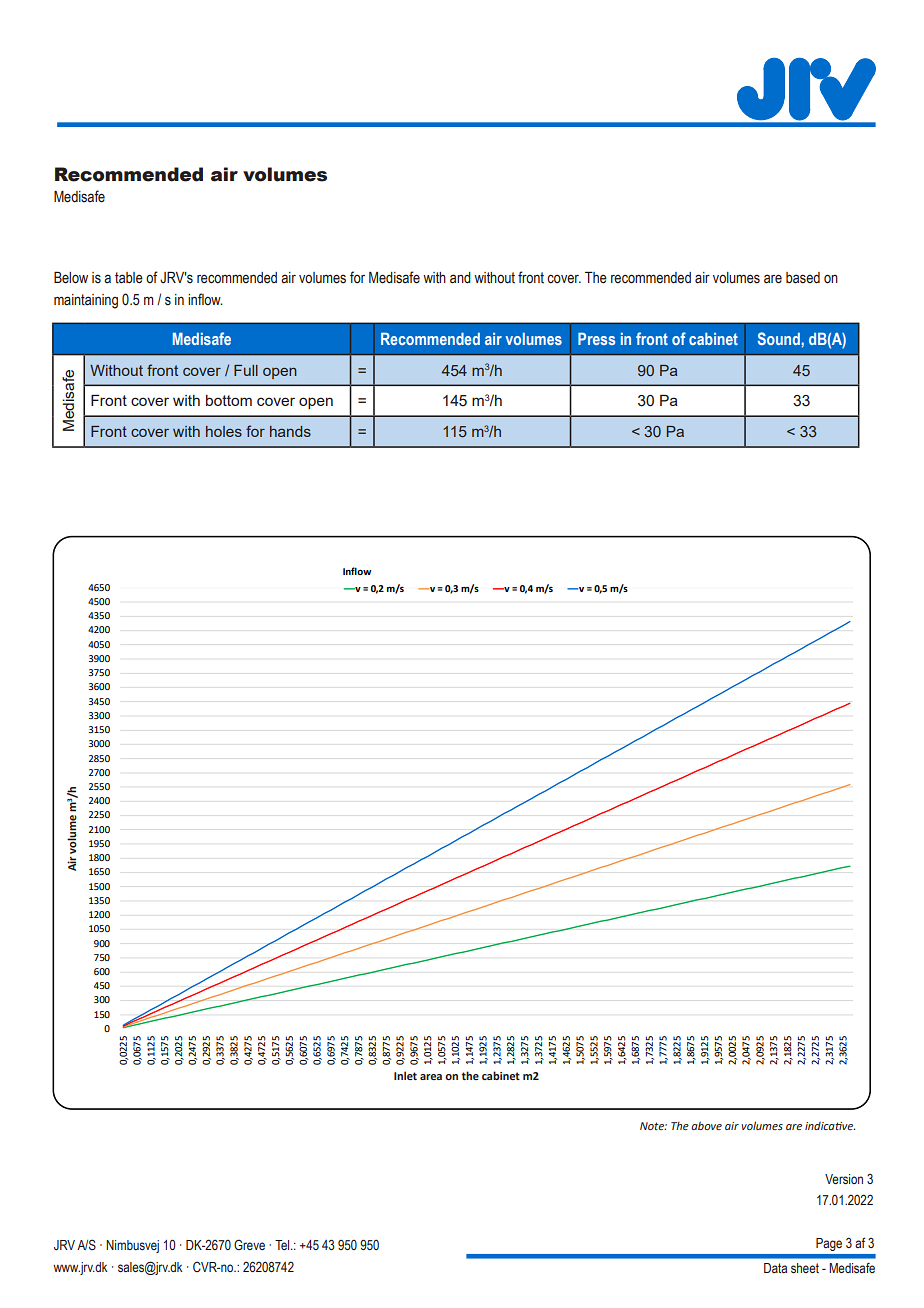  What do you see at coordinates (706, 1125) in the page?
I see `above` at bounding box center [706, 1125].
